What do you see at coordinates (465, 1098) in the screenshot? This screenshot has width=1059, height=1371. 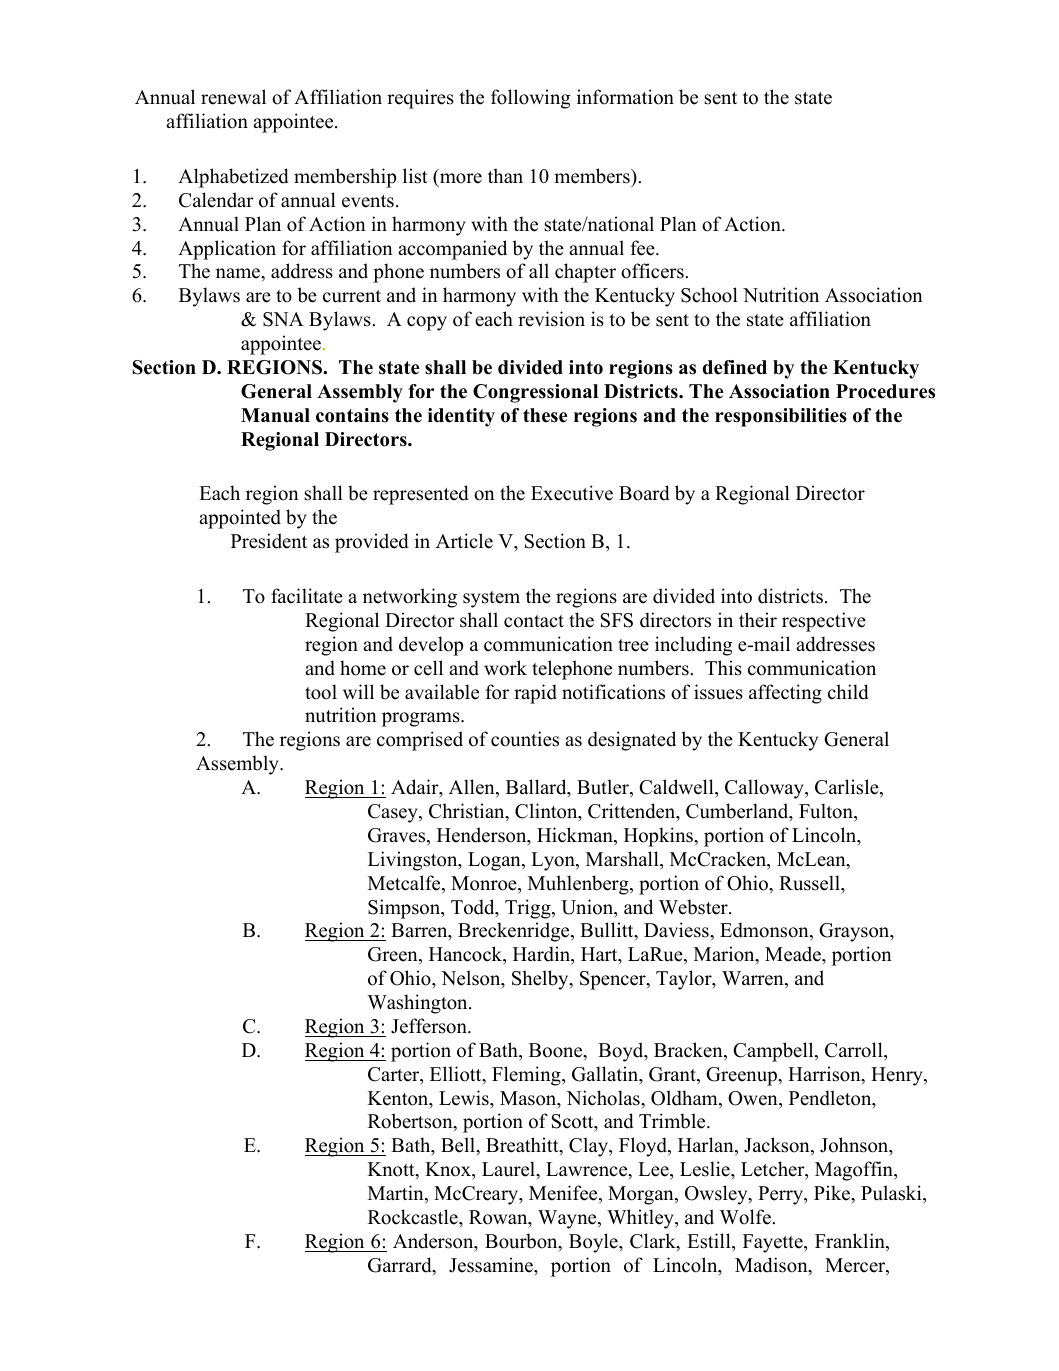 I see `Lewis` at bounding box center [465, 1098].
